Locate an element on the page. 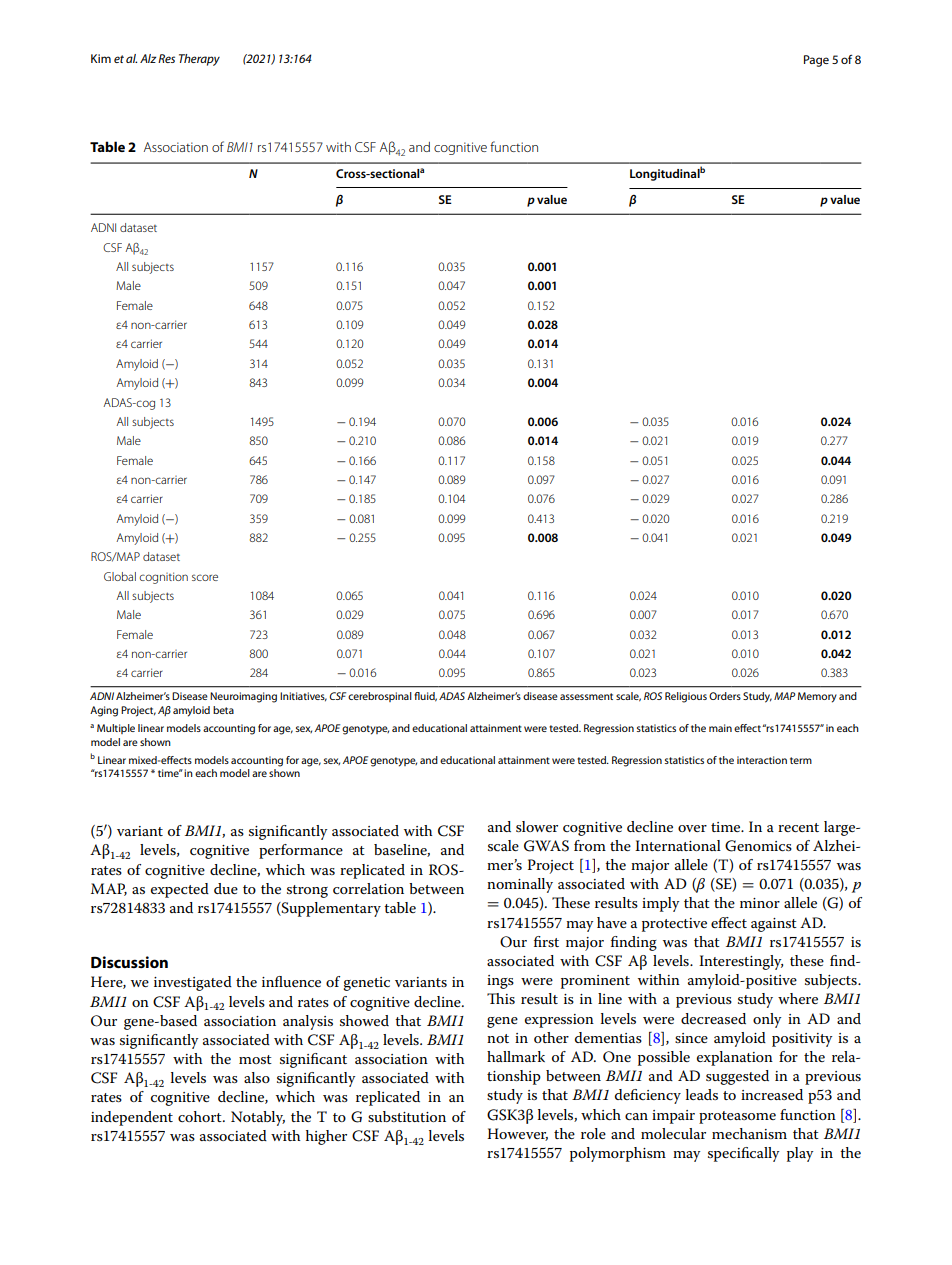  interaction is located at coordinates (762, 760).
